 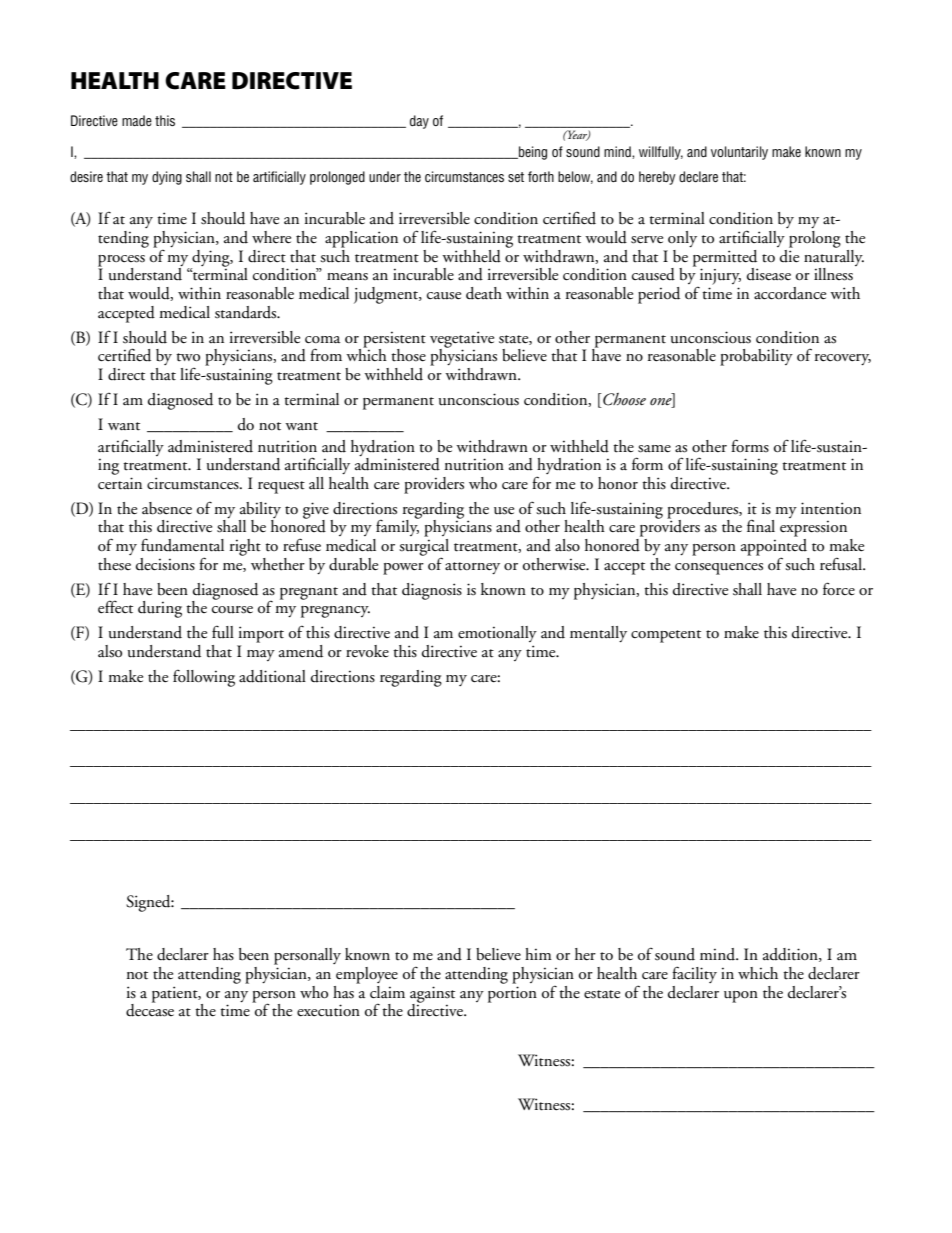 I want to click on competent, so click(x=666, y=636).
